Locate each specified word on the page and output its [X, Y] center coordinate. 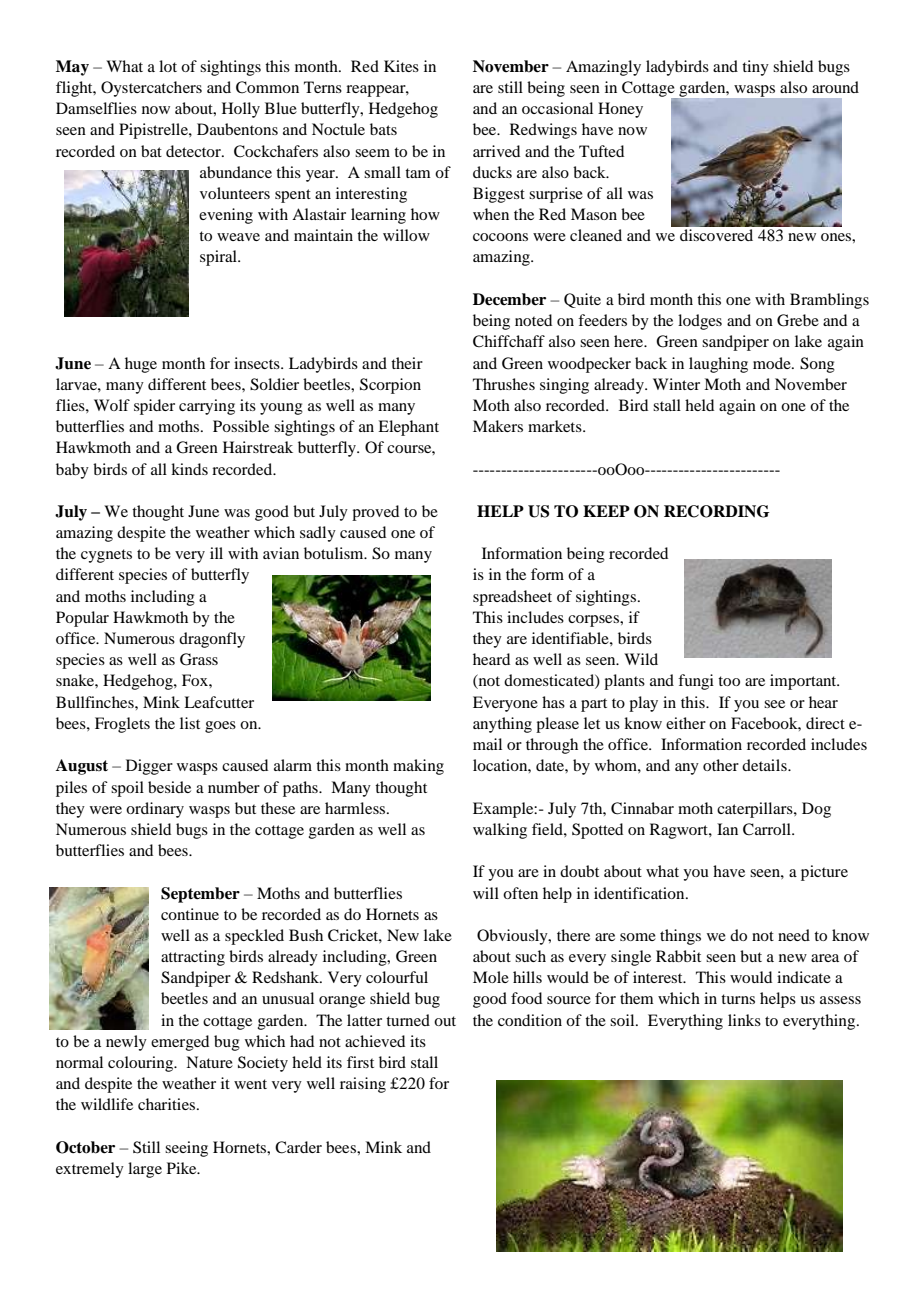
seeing [186, 1149]
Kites [401, 66]
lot [168, 66]
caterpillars [756, 810]
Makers [498, 426]
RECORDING [717, 511]
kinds [189, 469]
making [418, 767]
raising [363, 1085]
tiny [755, 68]
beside [169, 787]
